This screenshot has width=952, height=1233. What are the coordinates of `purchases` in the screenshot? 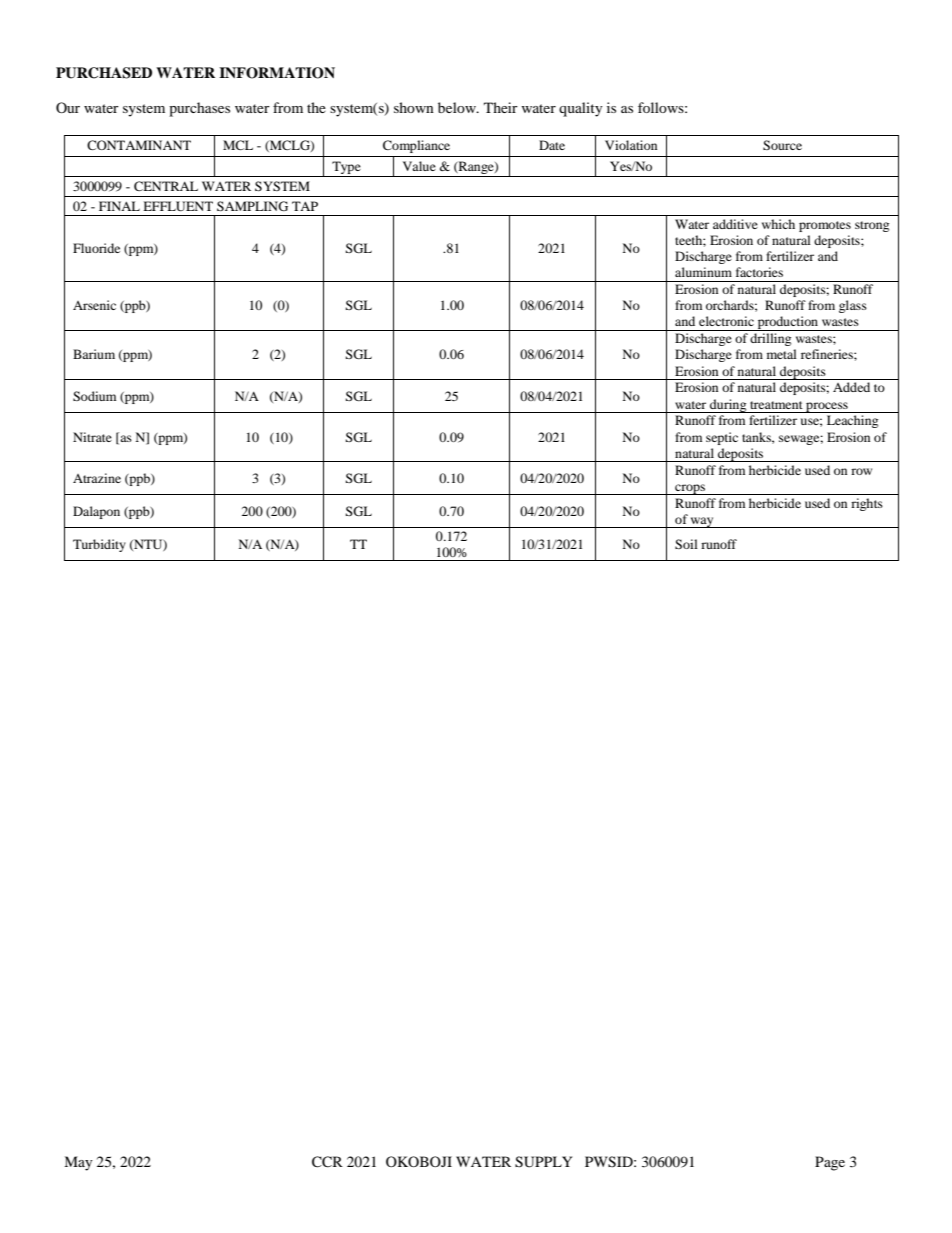 It's located at (199, 109).
